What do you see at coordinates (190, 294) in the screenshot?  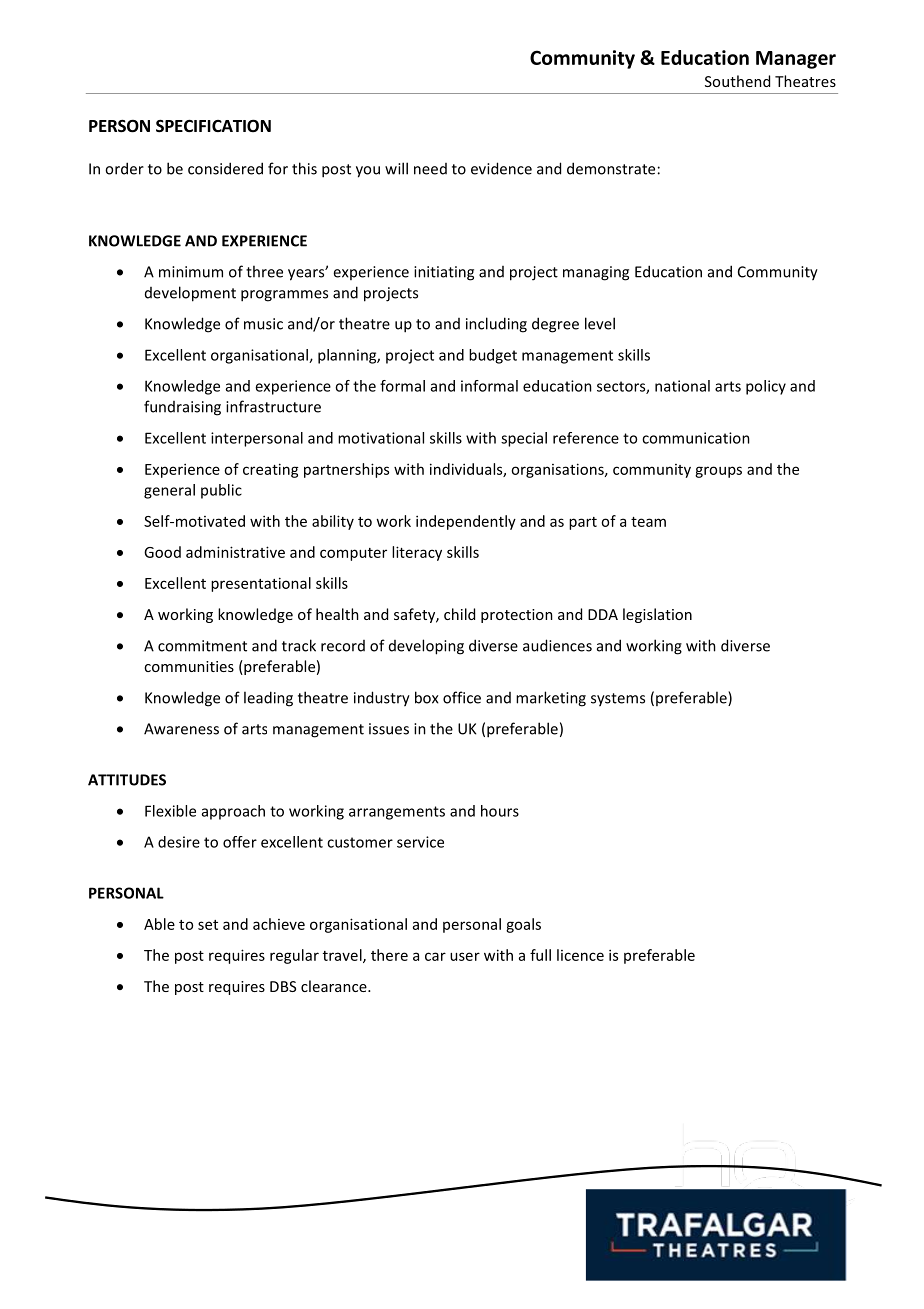 I see `development` at bounding box center [190, 294].
